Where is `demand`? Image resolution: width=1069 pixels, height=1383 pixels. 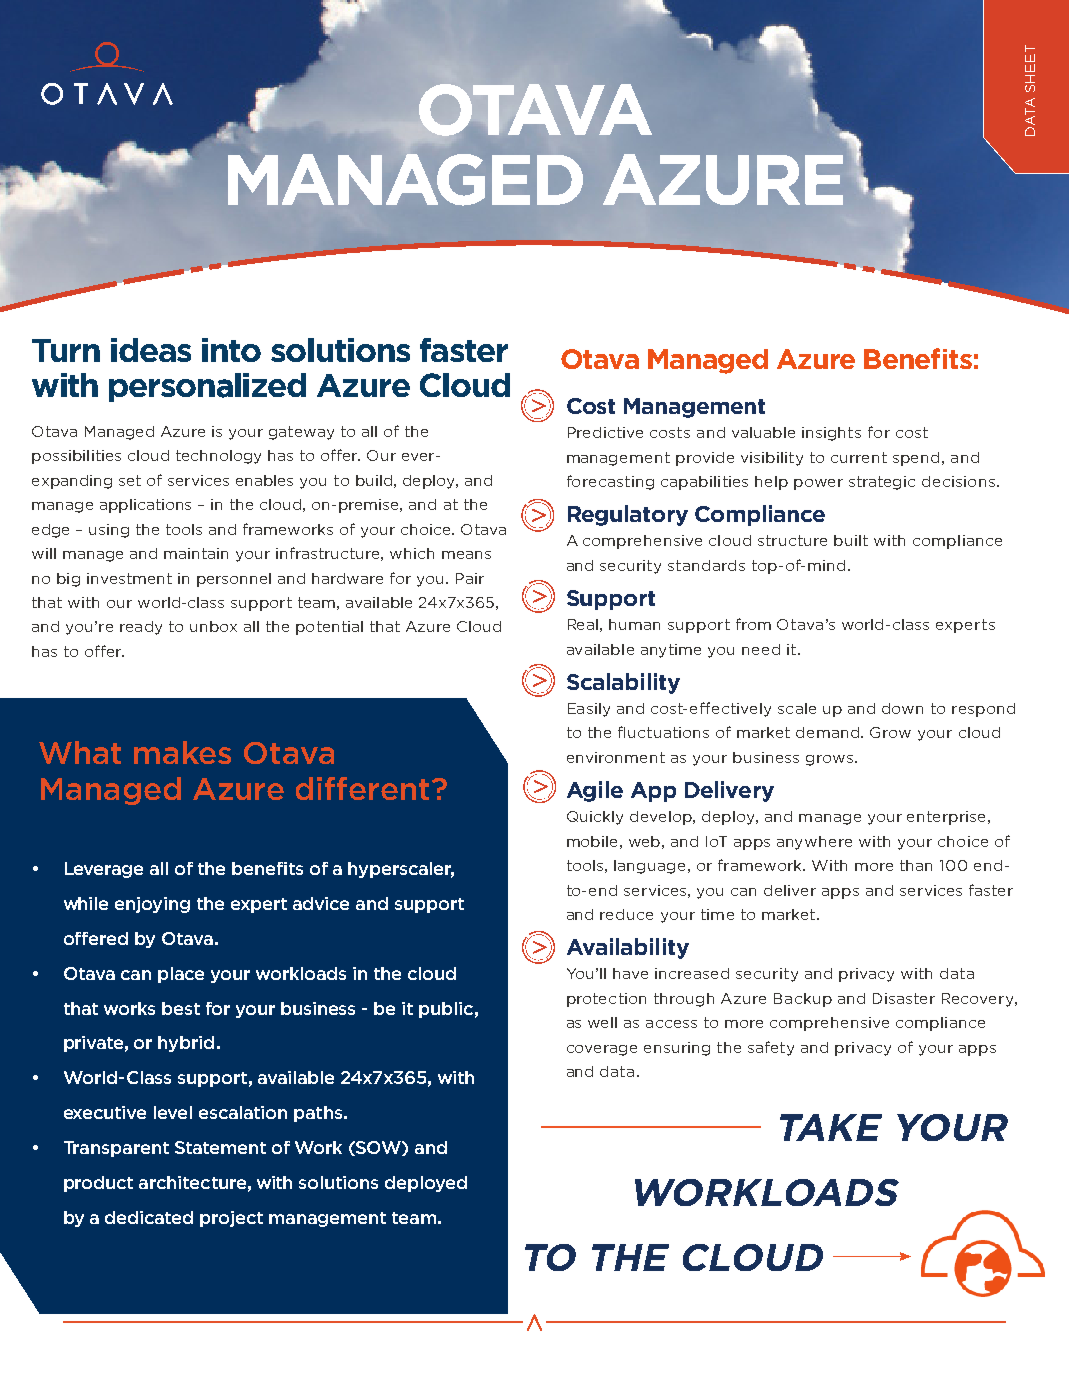
demand is located at coordinates (829, 732).
